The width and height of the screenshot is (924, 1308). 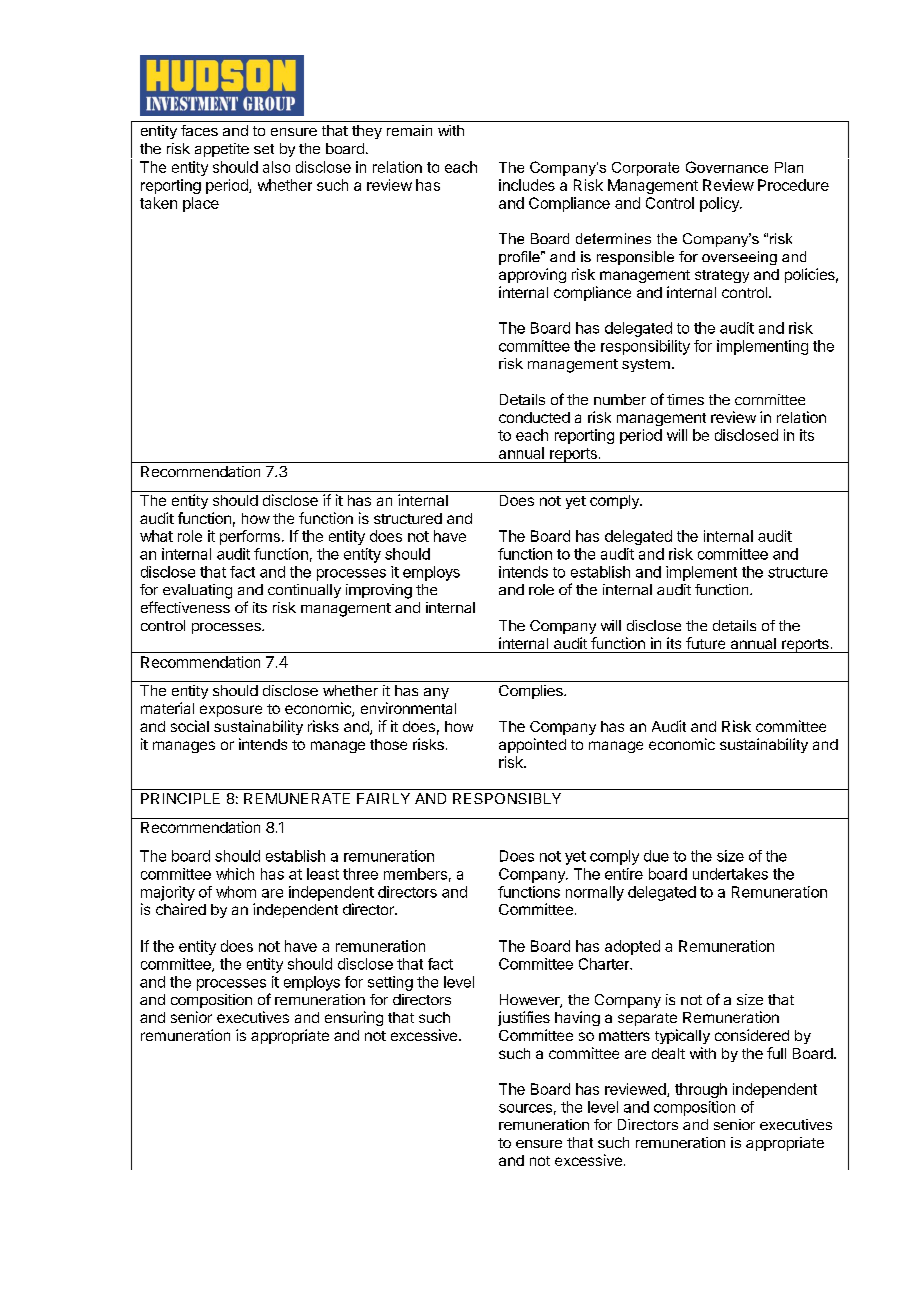 What do you see at coordinates (727, 167) in the screenshot?
I see `Governance` at bounding box center [727, 167].
